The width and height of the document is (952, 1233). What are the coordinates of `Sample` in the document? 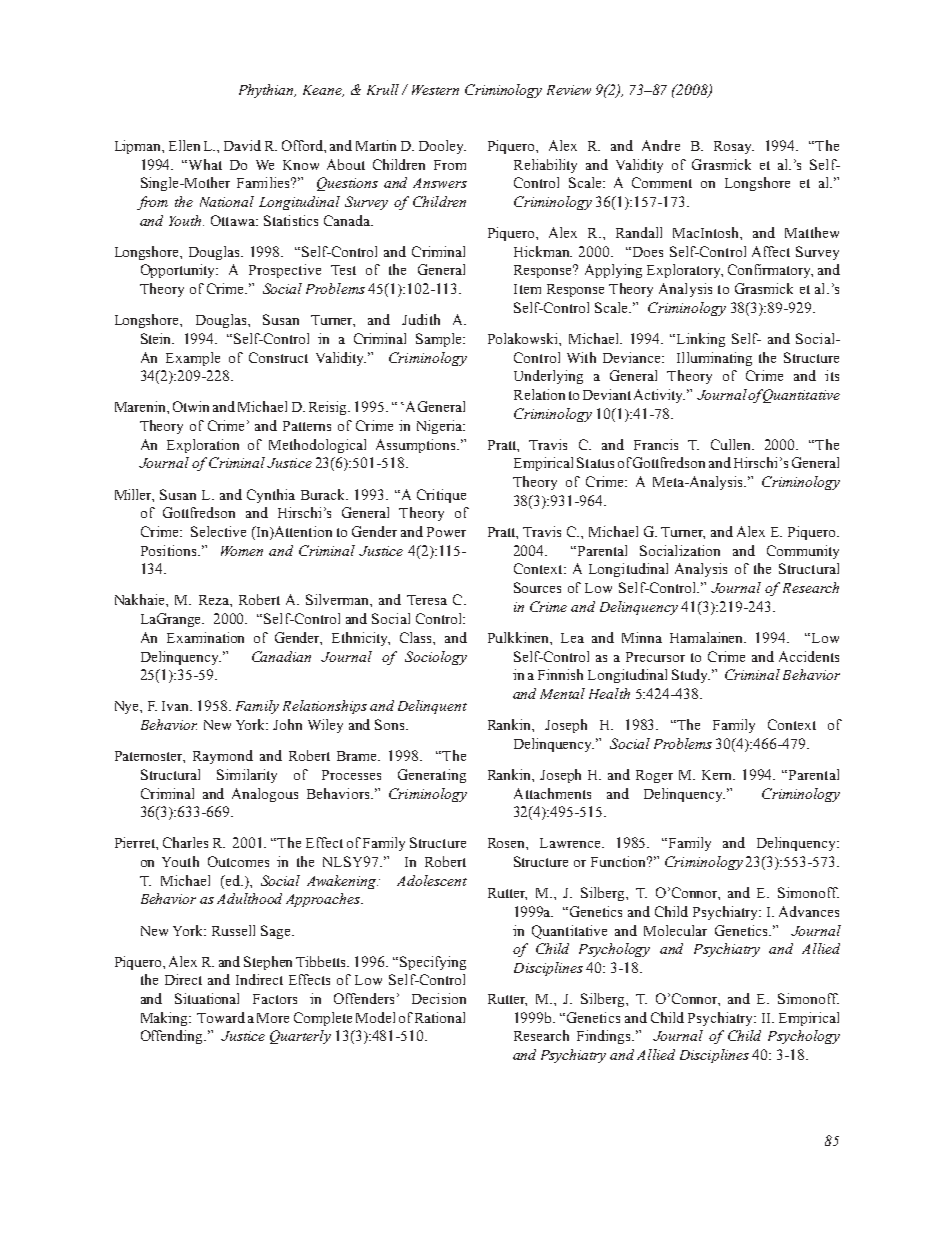 It's located at (440, 340).
